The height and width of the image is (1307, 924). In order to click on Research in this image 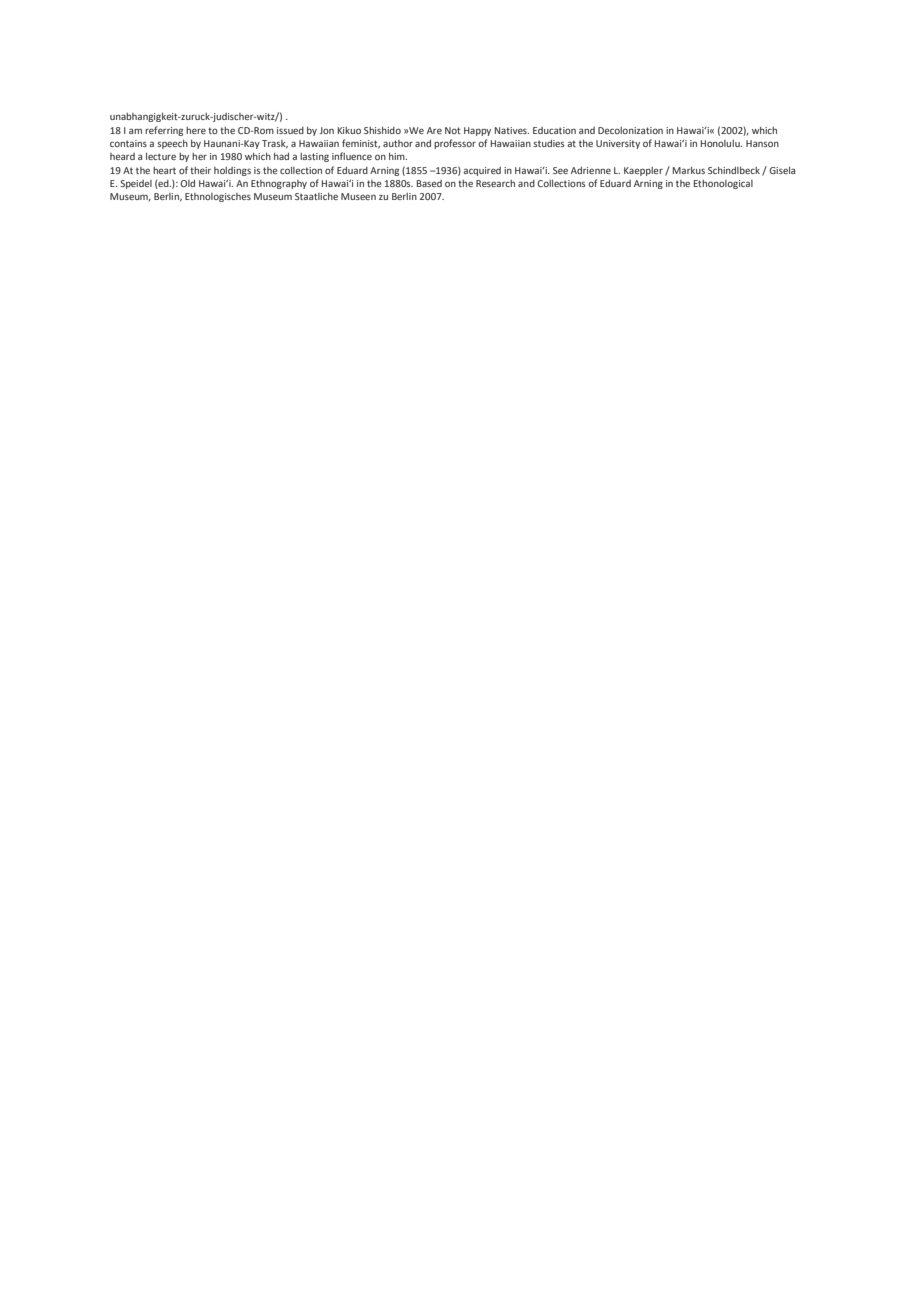, I will do `click(495, 183)`.
